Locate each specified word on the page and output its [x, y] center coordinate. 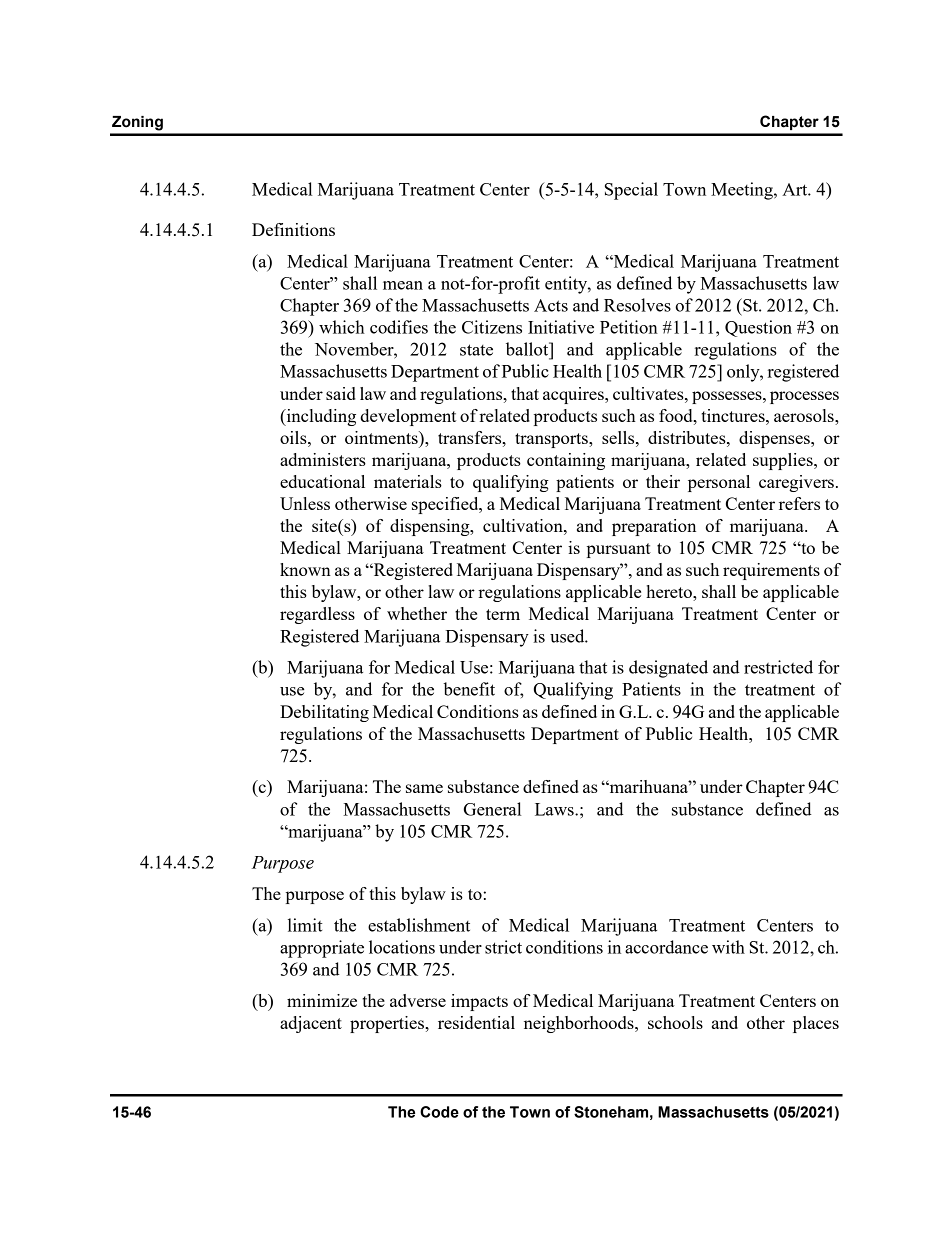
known [305, 569]
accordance [666, 947]
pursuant [619, 550]
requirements [771, 571]
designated [668, 669]
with [728, 947]
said [341, 393]
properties [388, 1024]
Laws [555, 809]
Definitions [293, 229]
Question [758, 328]
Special [631, 191]
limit [305, 925]
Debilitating [324, 713]
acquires [574, 395]
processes [804, 397]
